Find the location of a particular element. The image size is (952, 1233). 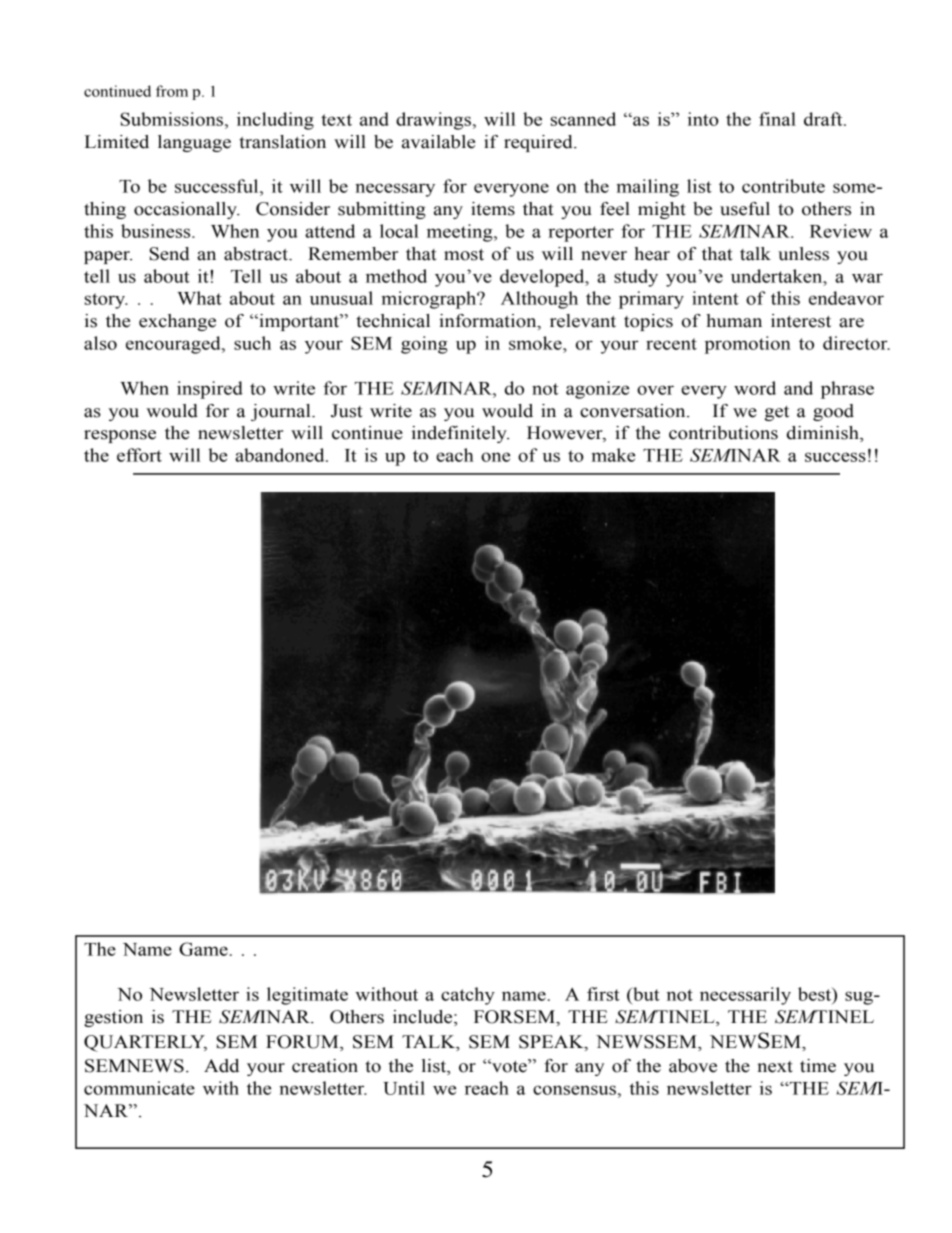

Submissions is located at coordinates (173, 119).
